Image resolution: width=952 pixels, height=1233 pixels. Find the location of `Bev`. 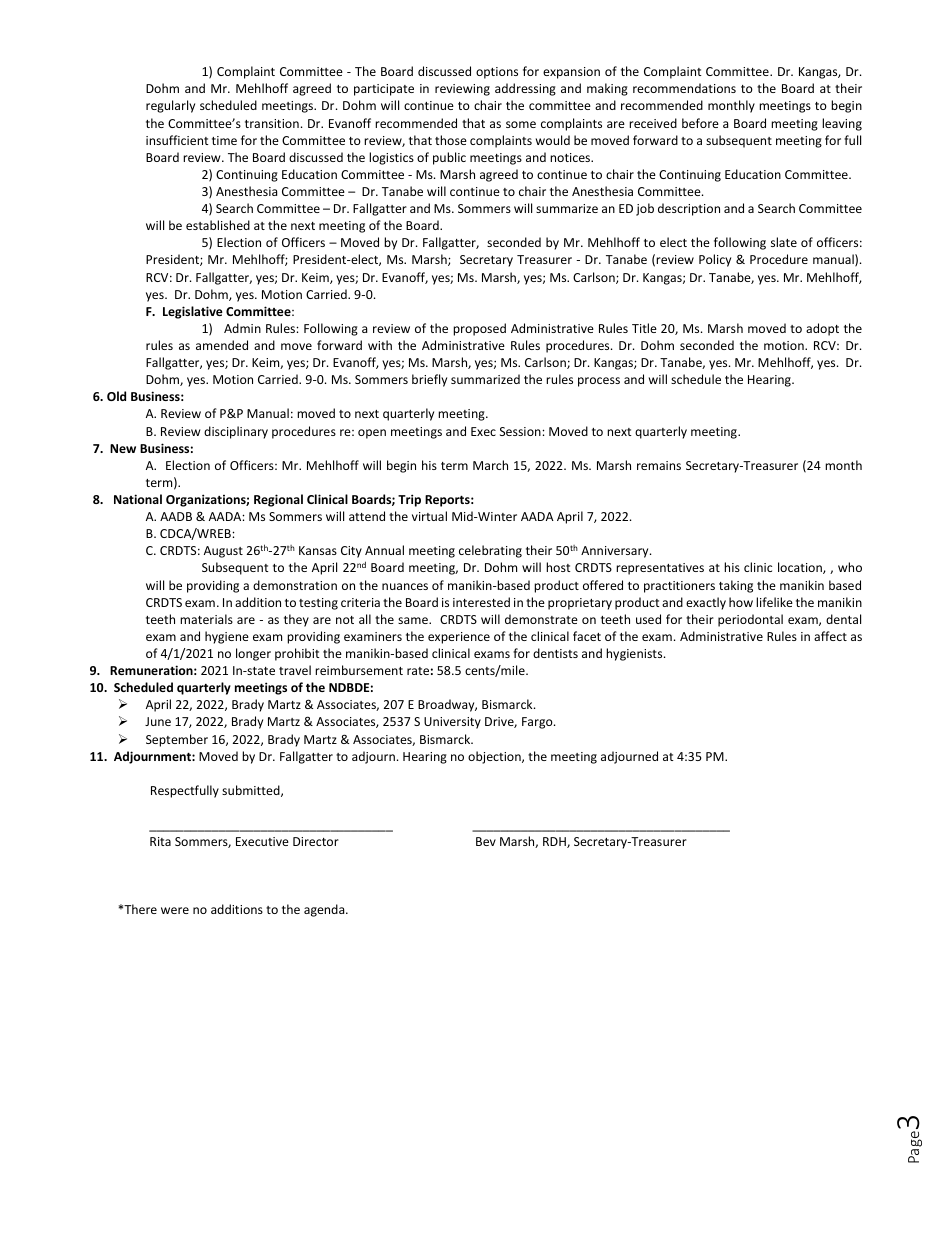

Bev is located at coordinates (486, 841).
